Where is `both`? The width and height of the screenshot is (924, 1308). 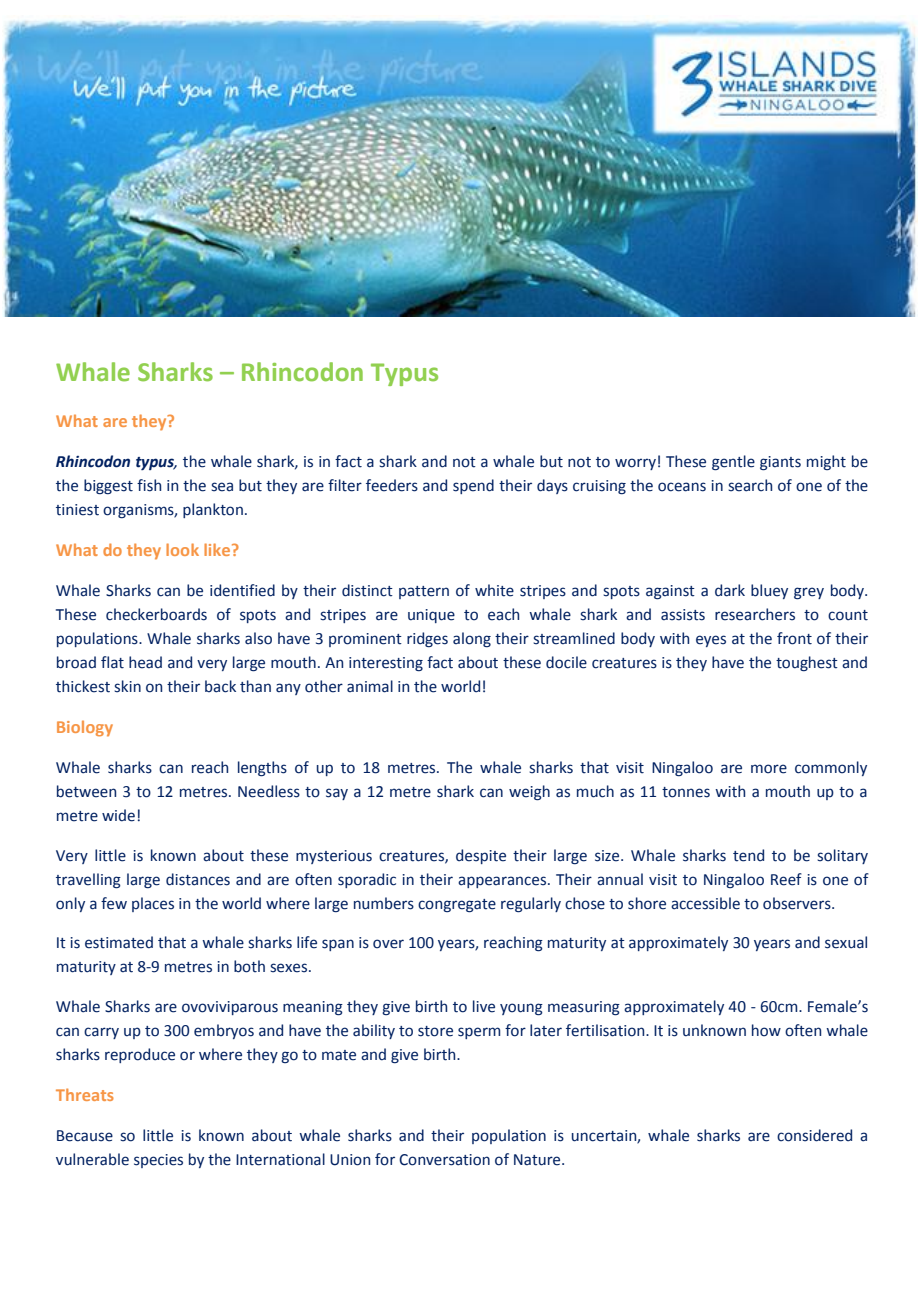 both is located at coordinates (249, 966).
